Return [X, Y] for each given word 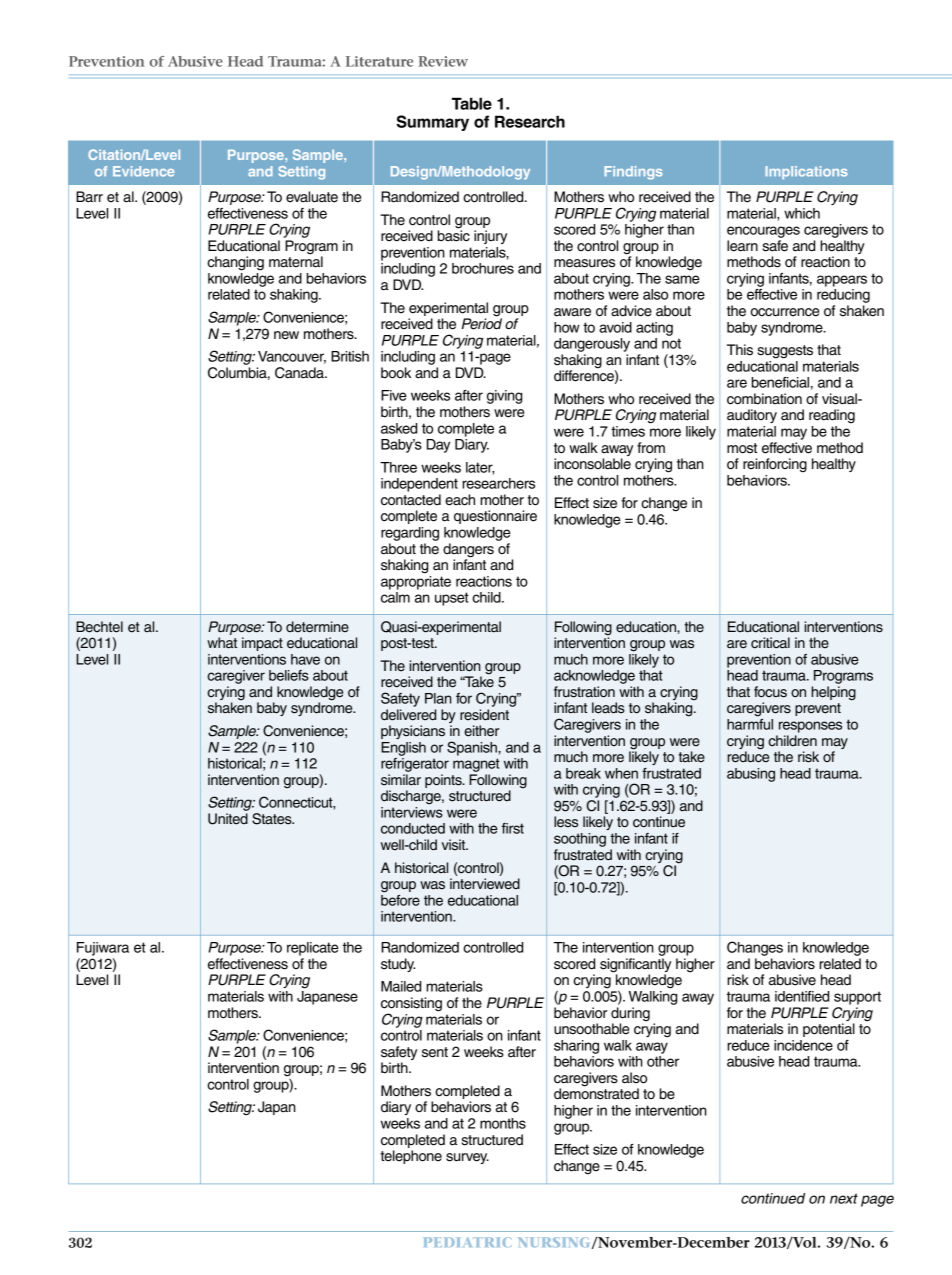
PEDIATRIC [467, 1242]
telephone [411, 1157]
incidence [803, 1045]
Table [472, 103]
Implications [806, 172]
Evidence [144, 171]
